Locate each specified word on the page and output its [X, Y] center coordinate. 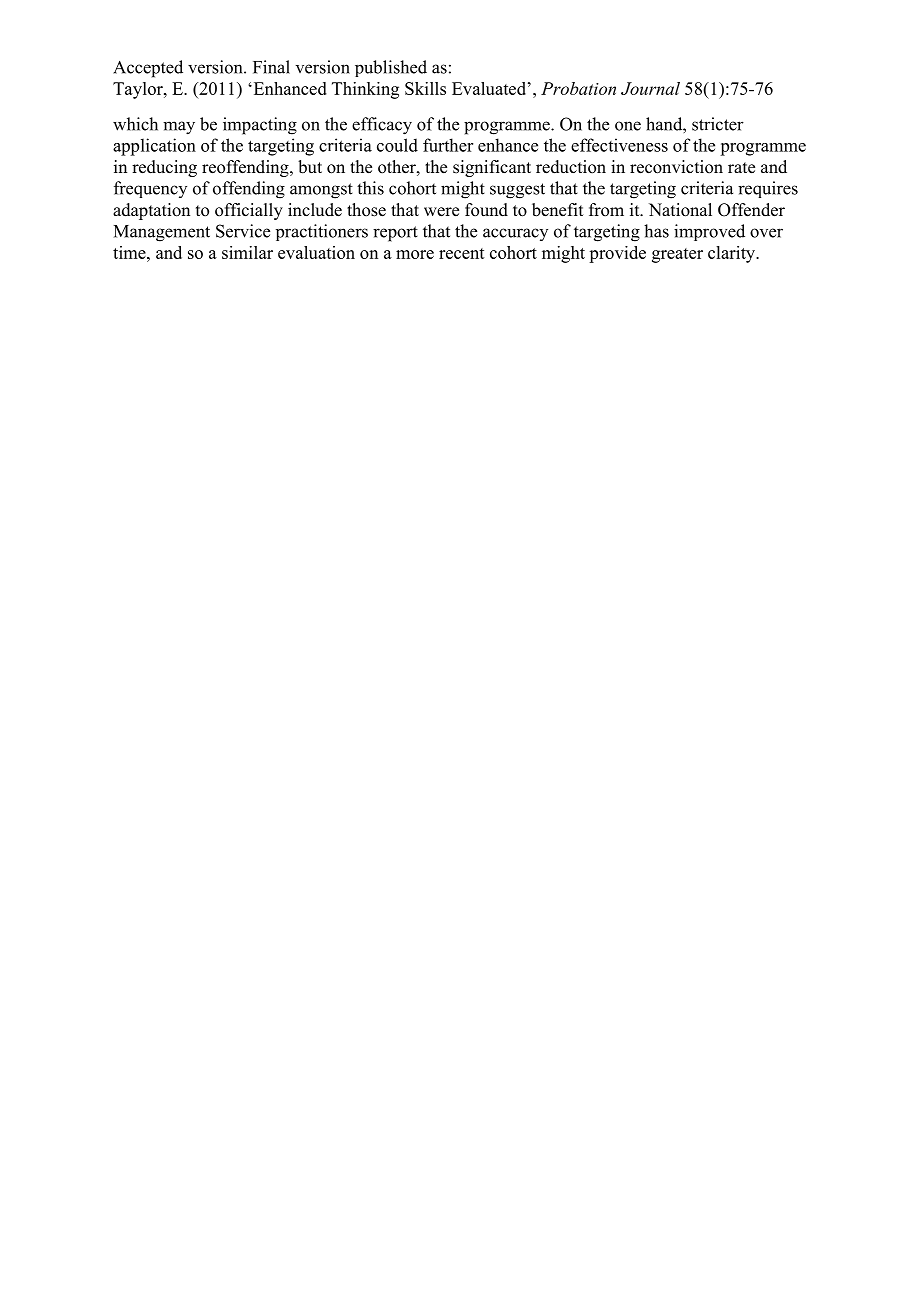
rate [741, 168]
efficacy [382, 126]
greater [677, 255]
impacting [260, 126]
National [680, 210]
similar [247, 252]
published [391, 68]
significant [492, 168]
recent [462, 253]
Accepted [148, 69]
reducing [164, 168]
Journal [650, 88]
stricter [718, 124]
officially [249, 211]
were [441, 212]
